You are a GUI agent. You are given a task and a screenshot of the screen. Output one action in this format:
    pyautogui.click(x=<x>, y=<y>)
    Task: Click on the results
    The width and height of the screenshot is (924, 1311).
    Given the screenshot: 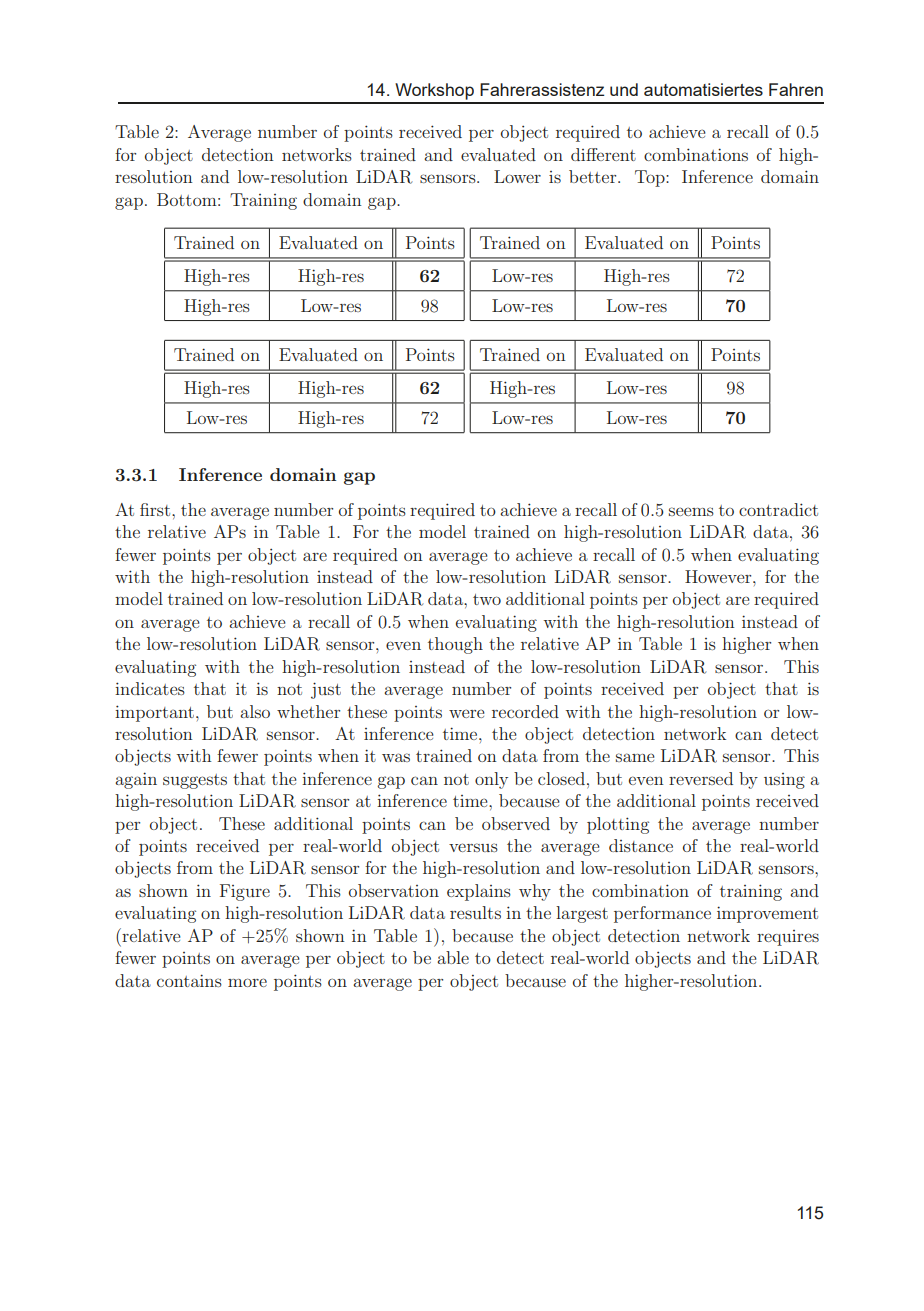 What is the action you would take?
    pyautogui.click(x=475, y=912)
